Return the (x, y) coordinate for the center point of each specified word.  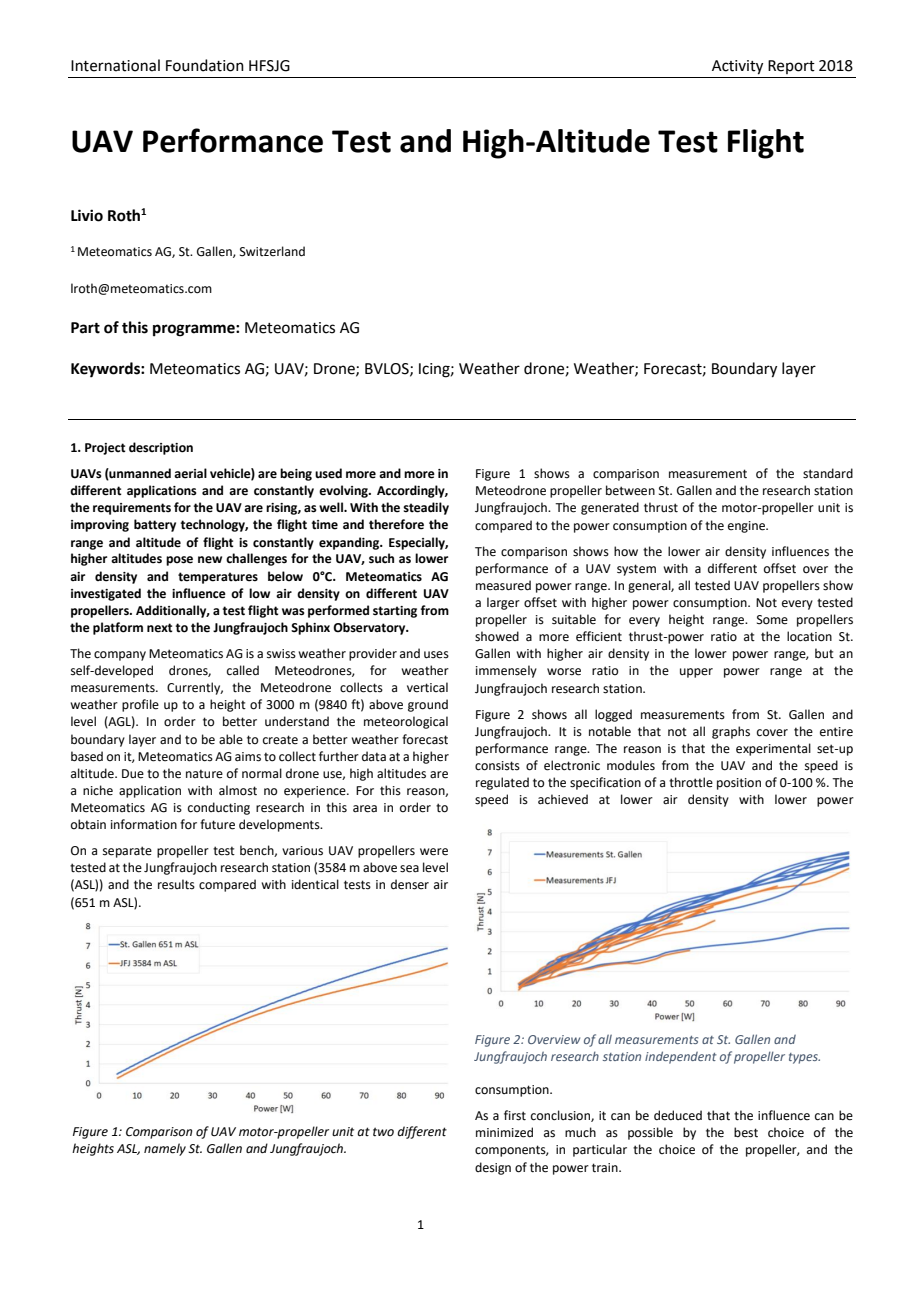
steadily (426, 508)
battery (155, 525)
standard (828, 473)
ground (428, 705)
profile (140, 705)
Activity (737, 67)
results (176, 884)
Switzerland (272, 251)
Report (791, 67)
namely (165, 1149)
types (804, 1058)
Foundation (205, 65)
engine (747, 527)
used (328, 473)
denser (410, 884)
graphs (731, 732)
